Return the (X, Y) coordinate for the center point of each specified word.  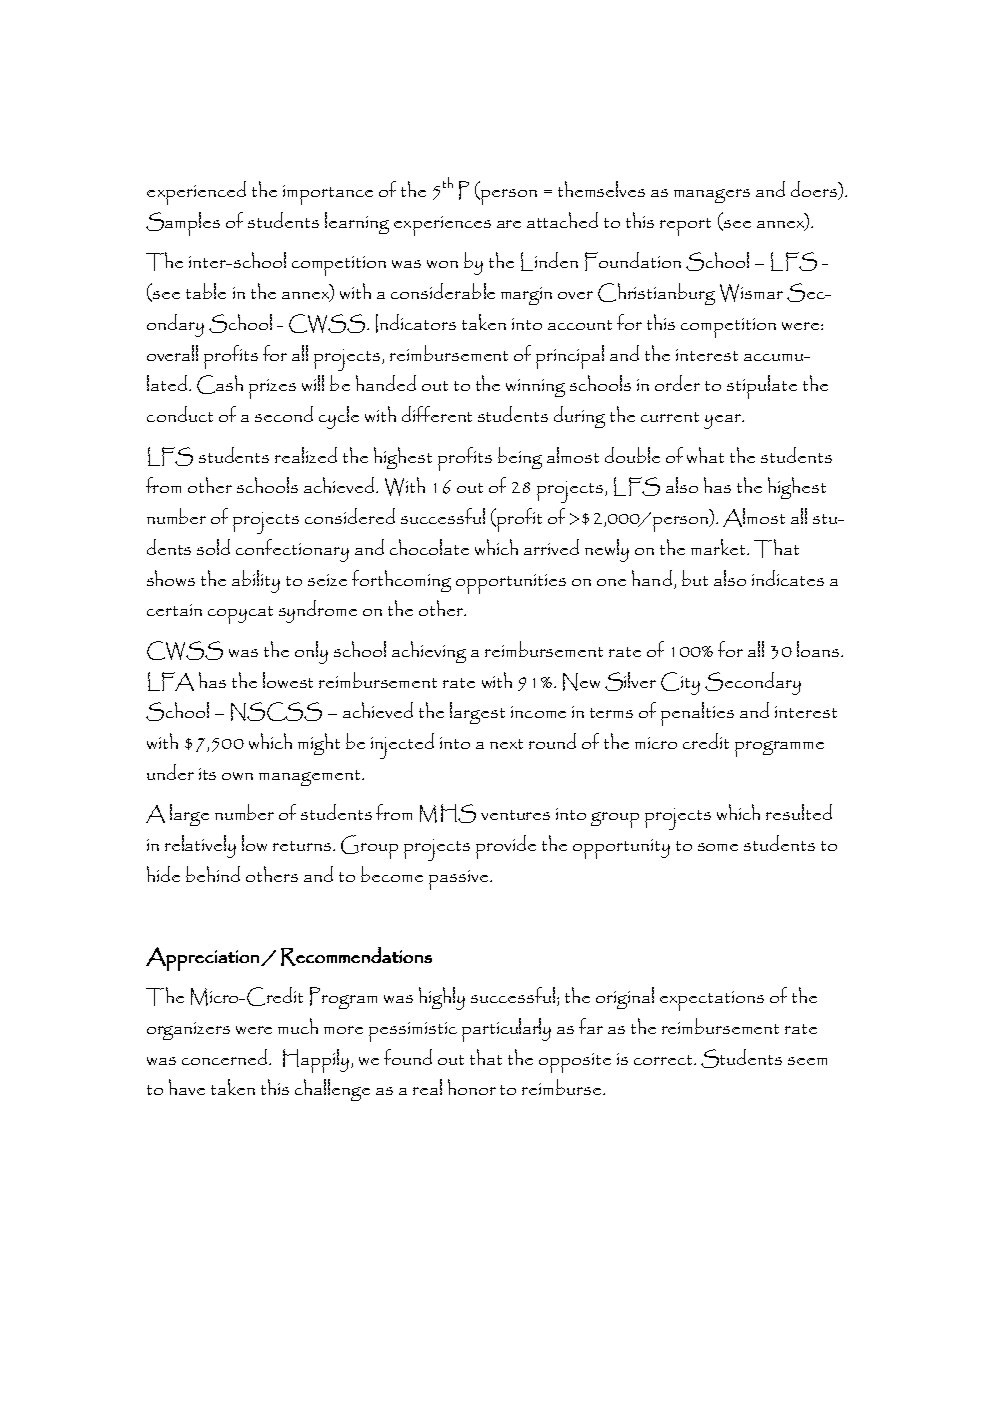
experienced (196, 193)
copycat (240, 615)
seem (807, 1061)
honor (472, 1087)
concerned (224, 1057)
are (509, 224)
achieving (429, 652)
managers (712, 196)
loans (818, 649)
